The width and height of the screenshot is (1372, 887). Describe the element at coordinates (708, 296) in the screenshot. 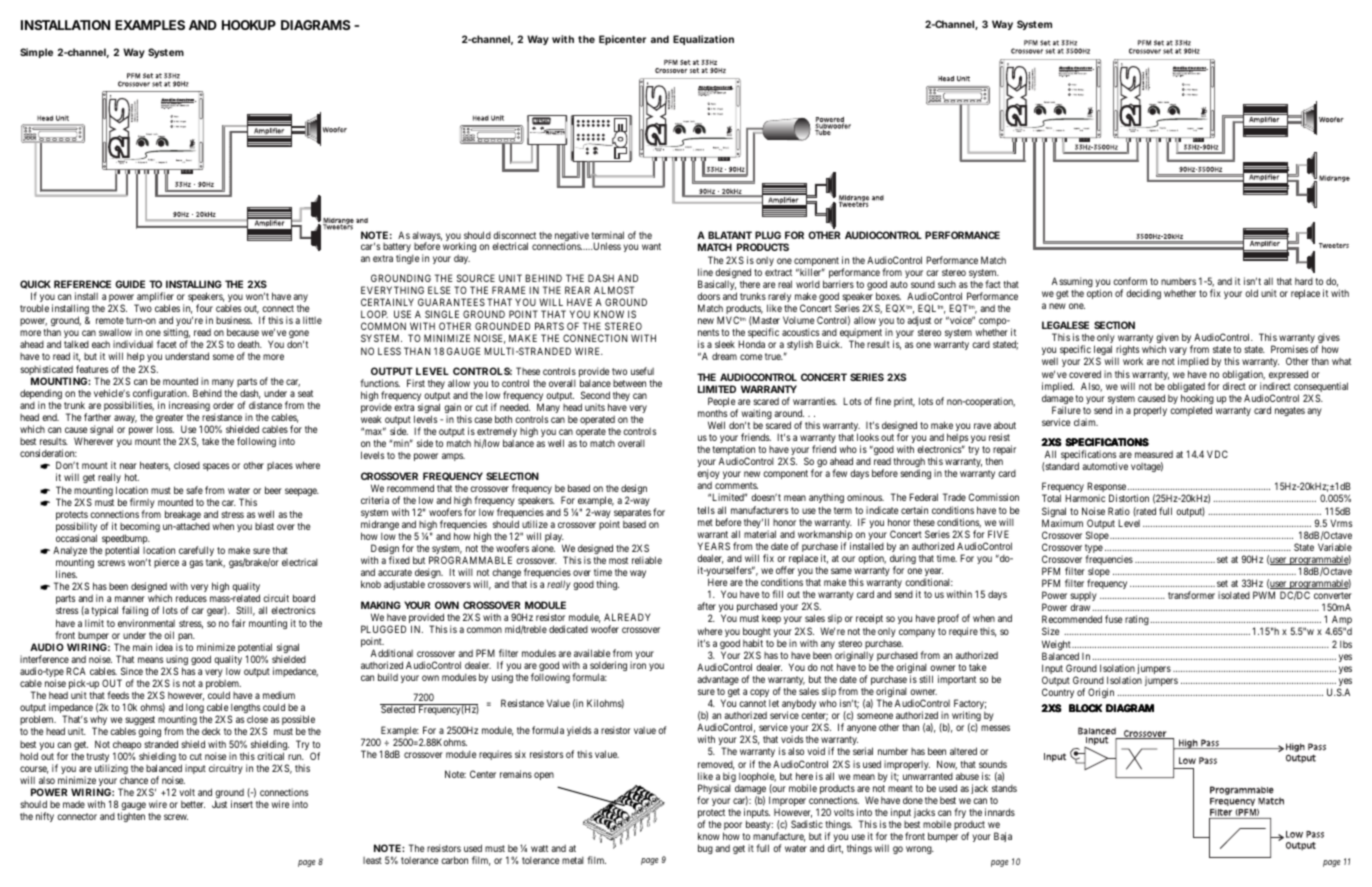

I see `doors` at that location.
